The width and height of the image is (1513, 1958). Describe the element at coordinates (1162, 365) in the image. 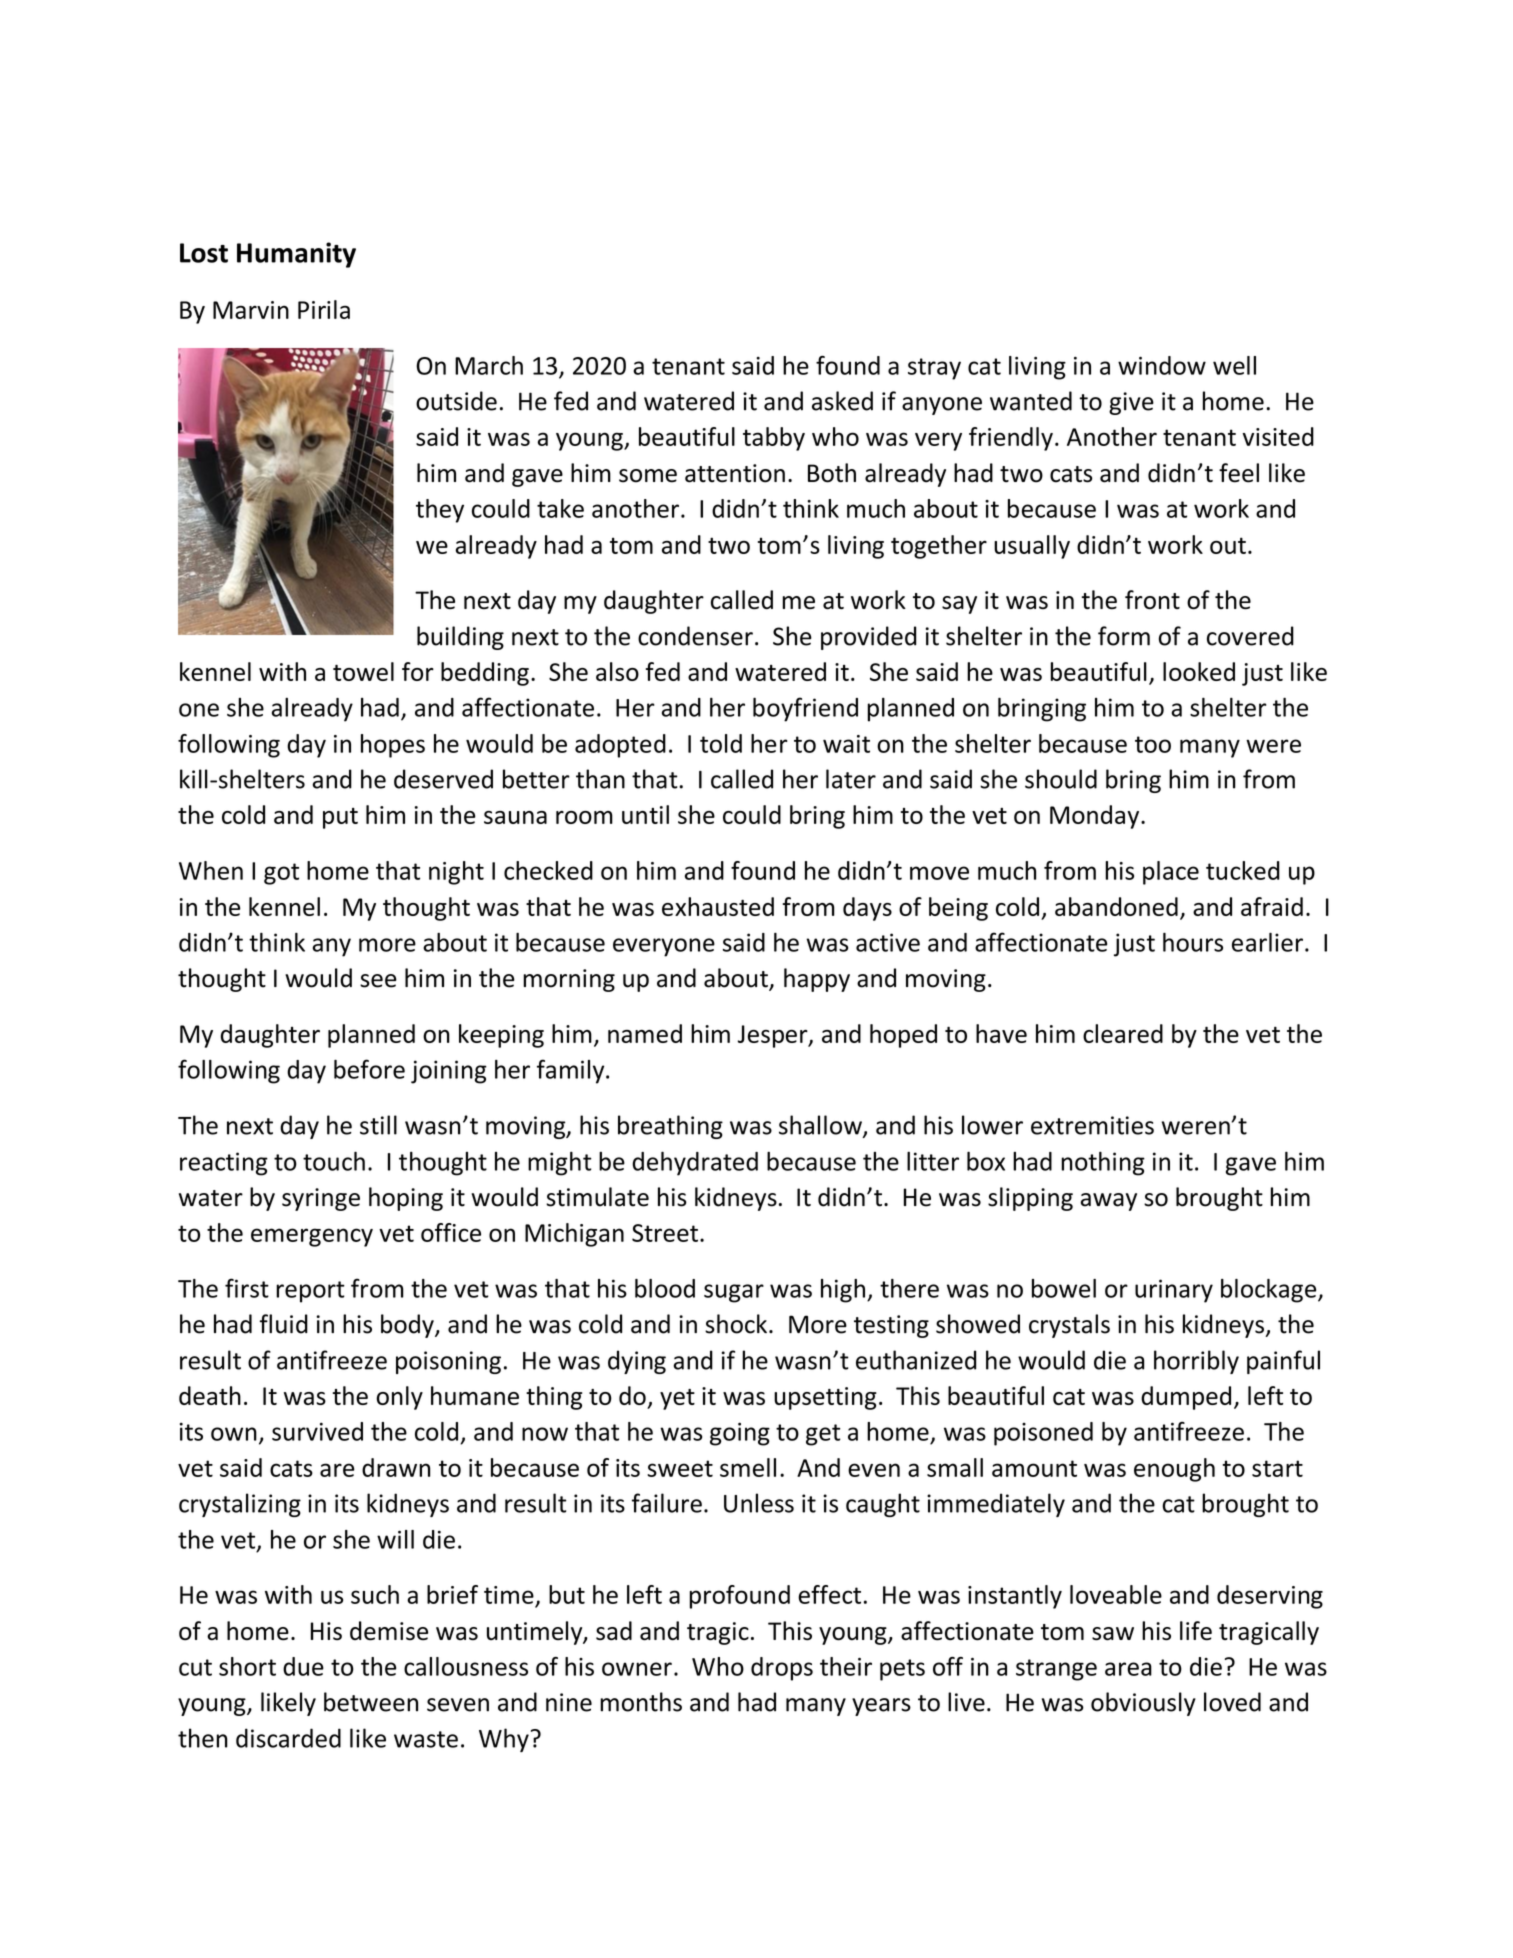

I see `window` at that location.
